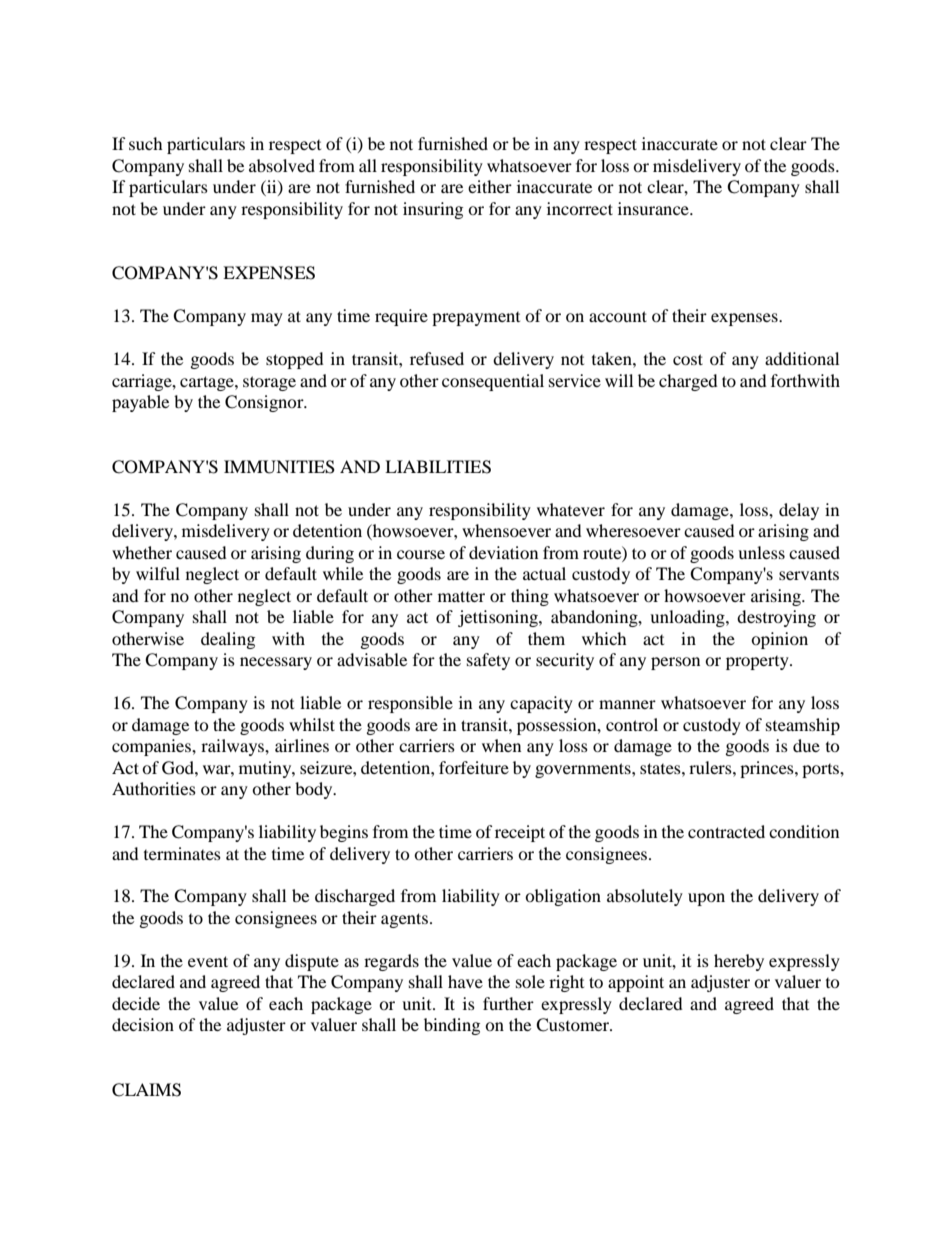  I want to click on CLAIMS, so click(146, 1090).
